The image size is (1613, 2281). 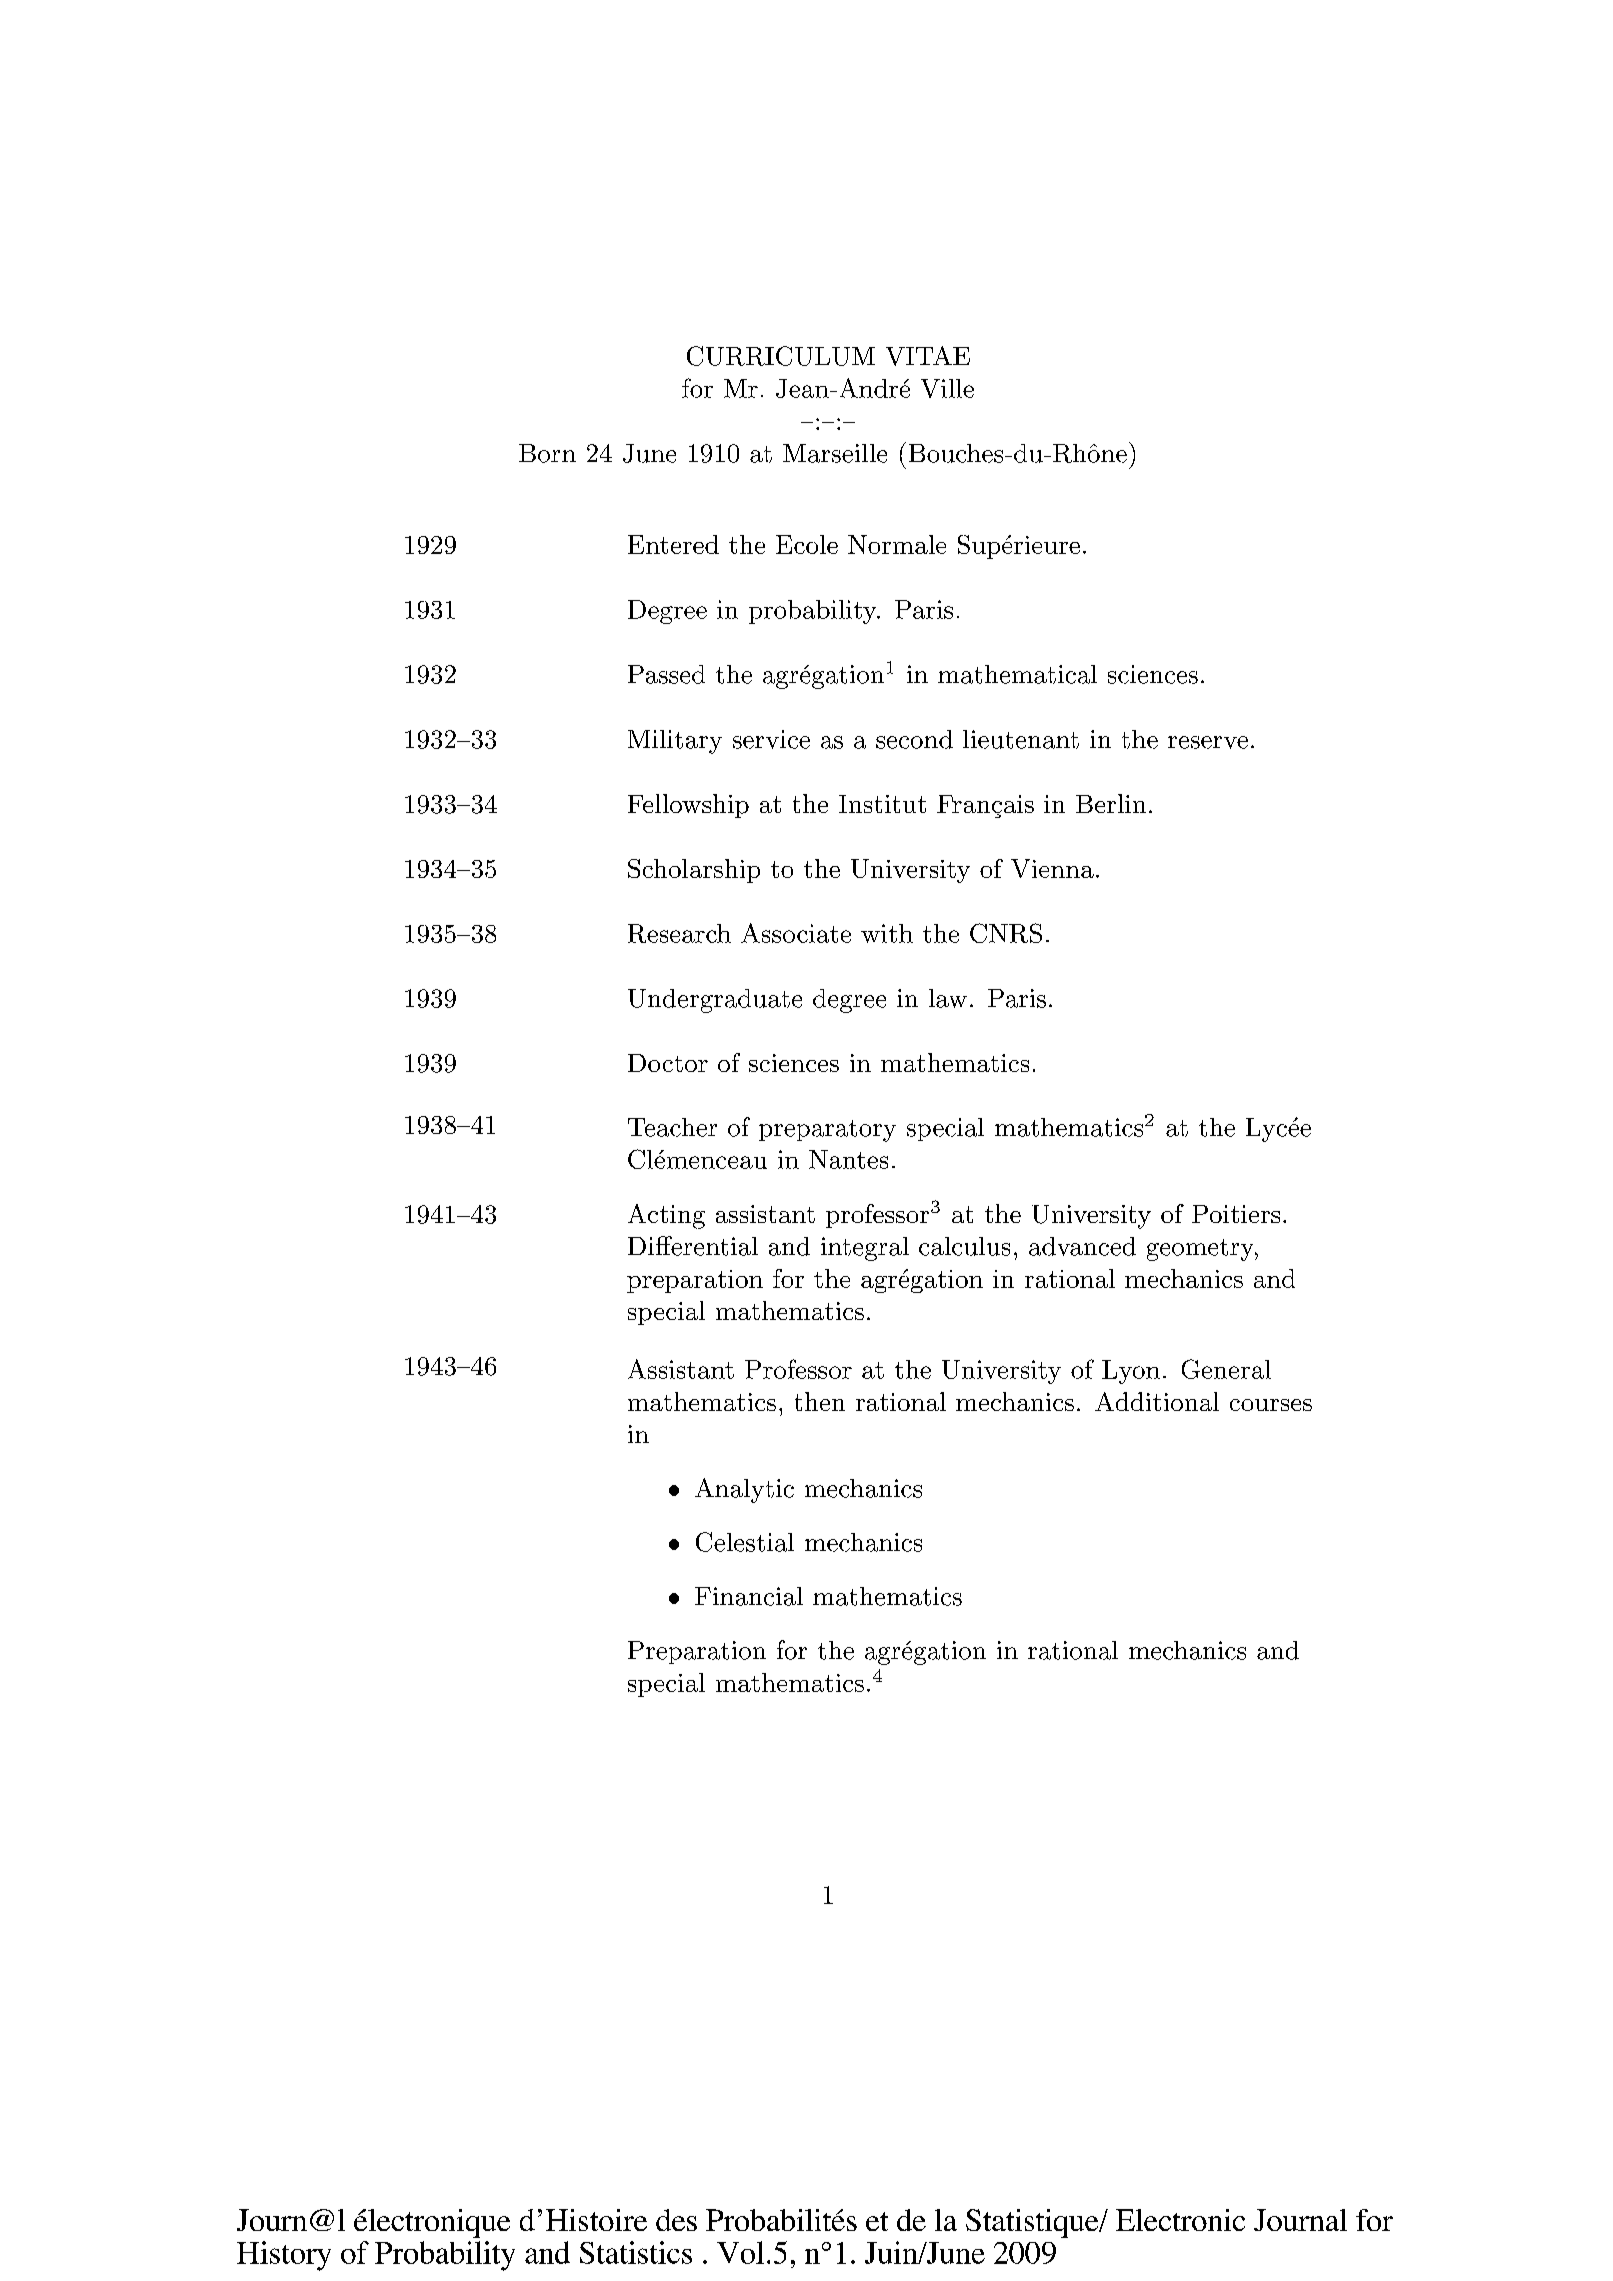 I want to click on History, so click(x=284, y=2256).
